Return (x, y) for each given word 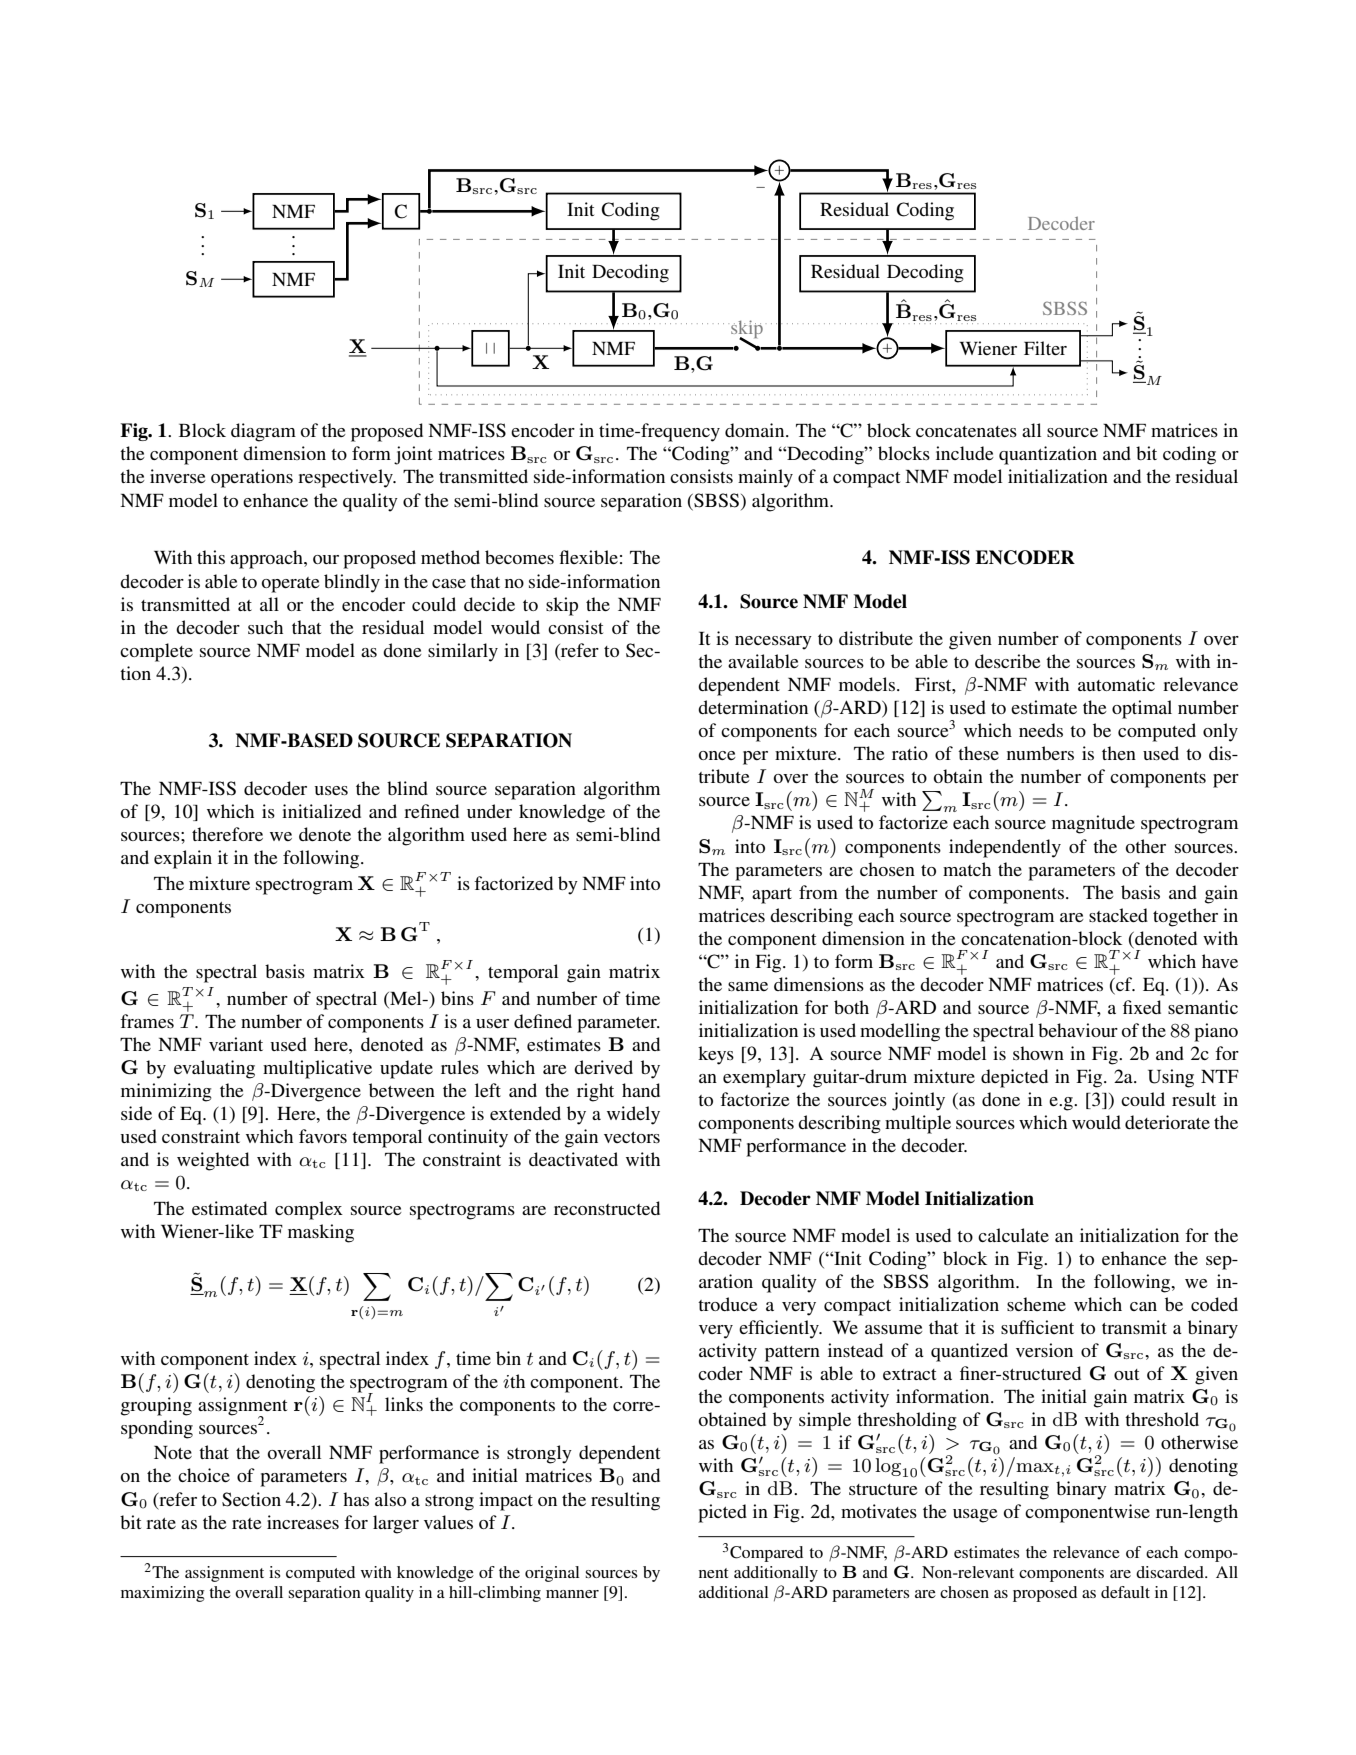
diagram (263, 432)
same (748, 986)
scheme (1036, 1304)
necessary (773, 643)
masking (321, 1233)
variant (236, 1044)
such (265, 627)
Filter (1045, 348)
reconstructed (607, 1208)
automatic (1116, 684)
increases (303, 1522)
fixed (1142, 1007)
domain (756, 430)
